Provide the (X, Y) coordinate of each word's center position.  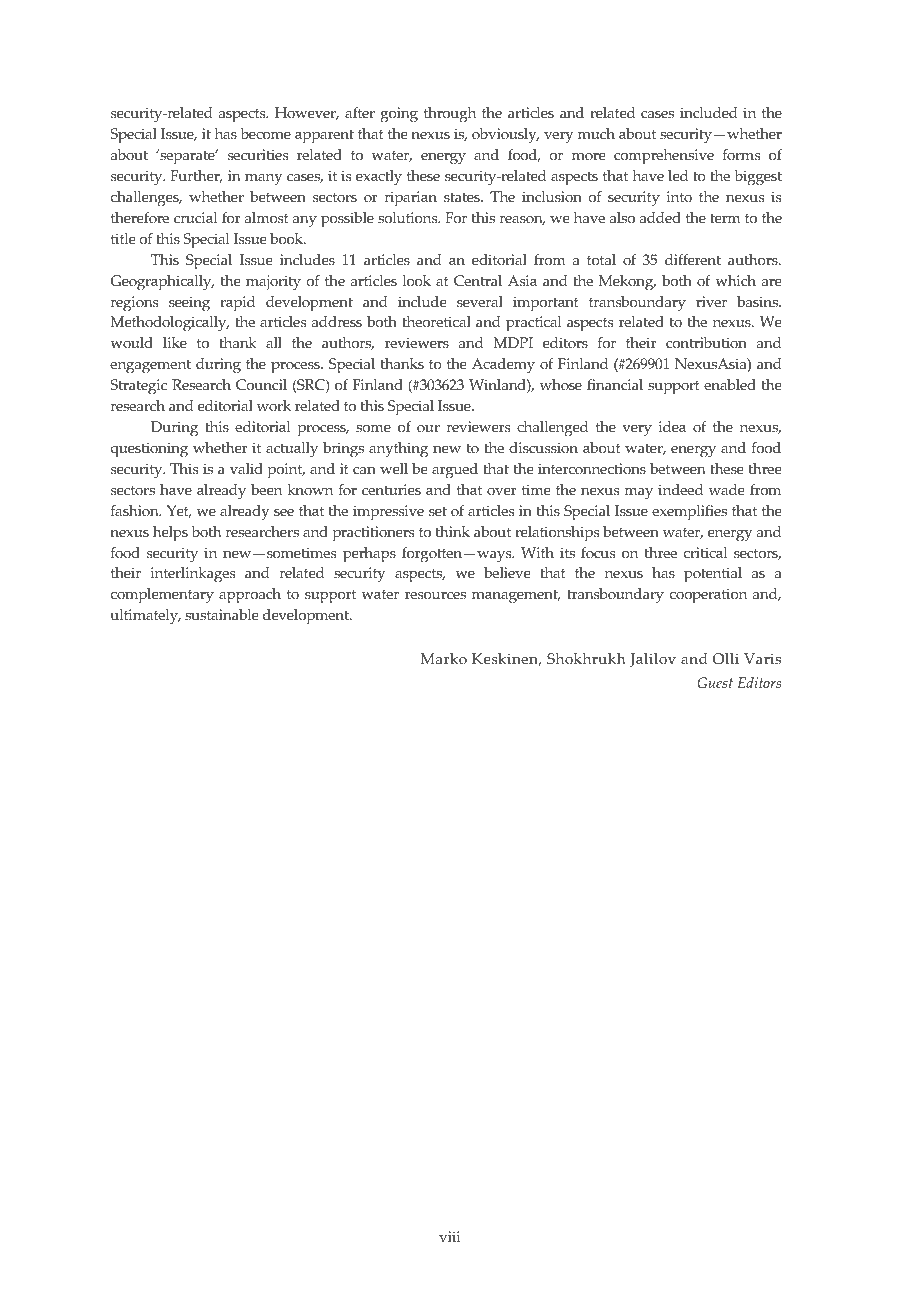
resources (435, 596)
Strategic (139, 387)
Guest (715, 683)
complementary (162, 596)
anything (398, 450)
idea (672, 427)
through (450, 115)
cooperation (708, 596)
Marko (444, 659)
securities (258, 155)
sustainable (222, 615)
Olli (726, 659)
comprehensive (664, 157)
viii (449, 1236)
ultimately (145, 616)
